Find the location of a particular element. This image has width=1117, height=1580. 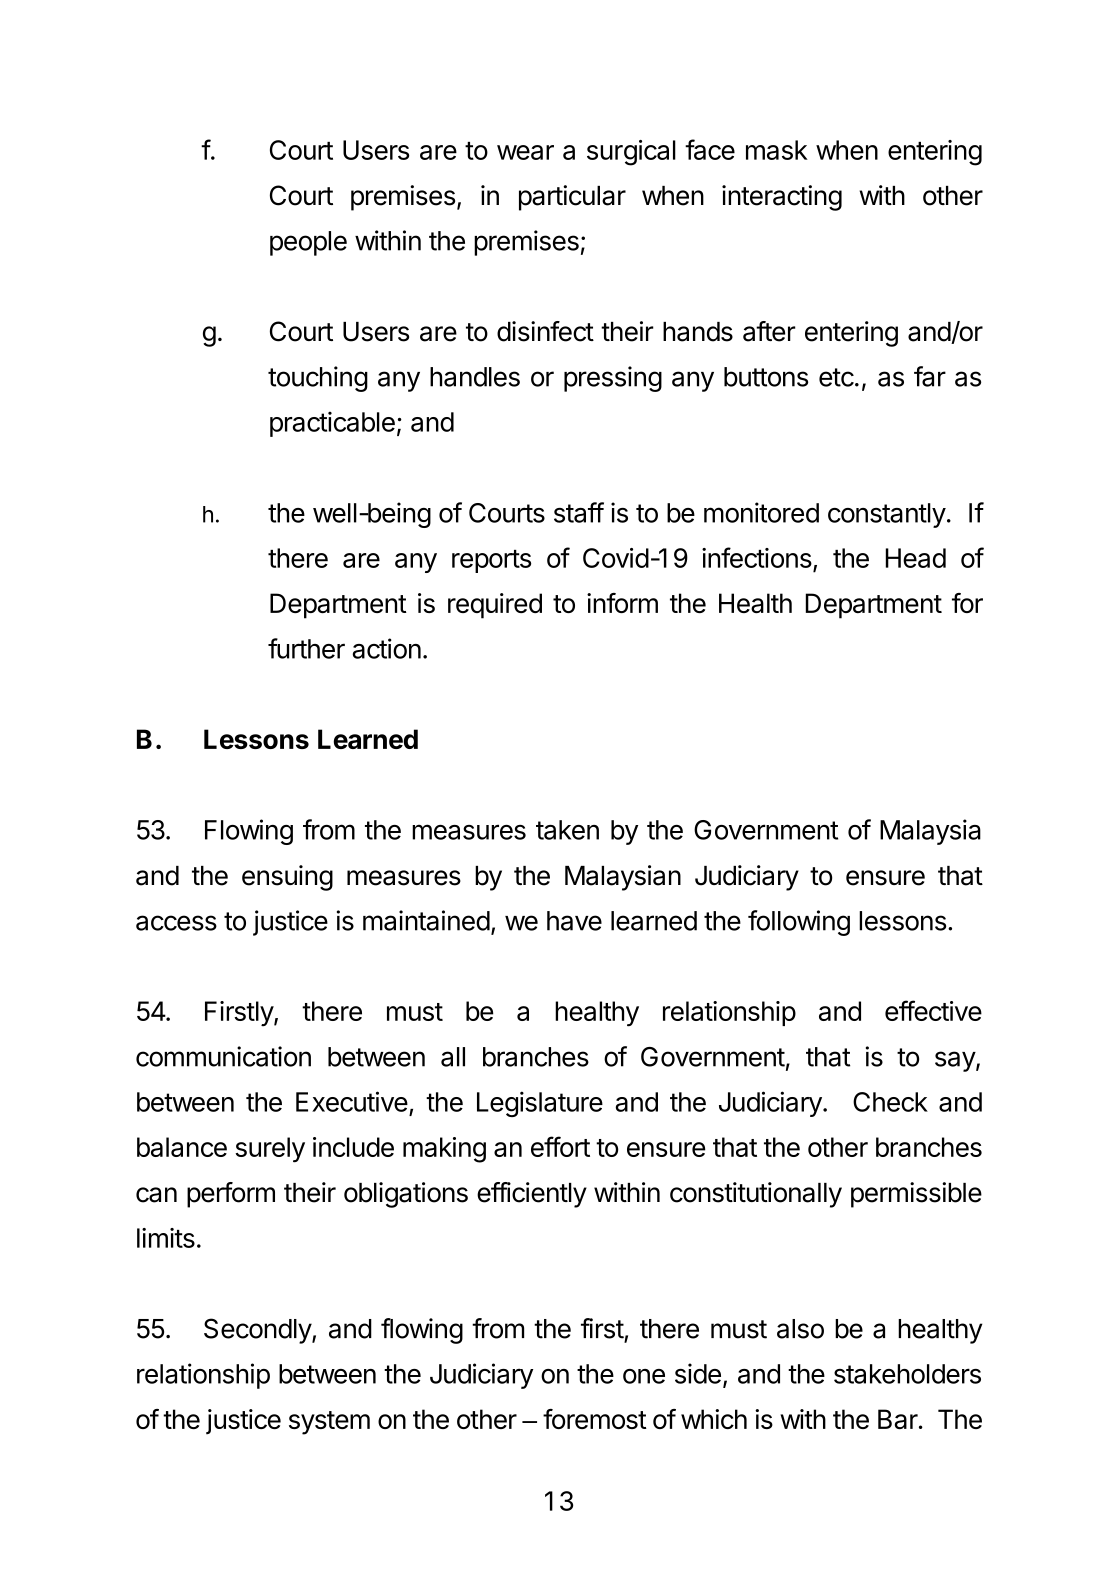

Head is located at coordinates (916, 558).
